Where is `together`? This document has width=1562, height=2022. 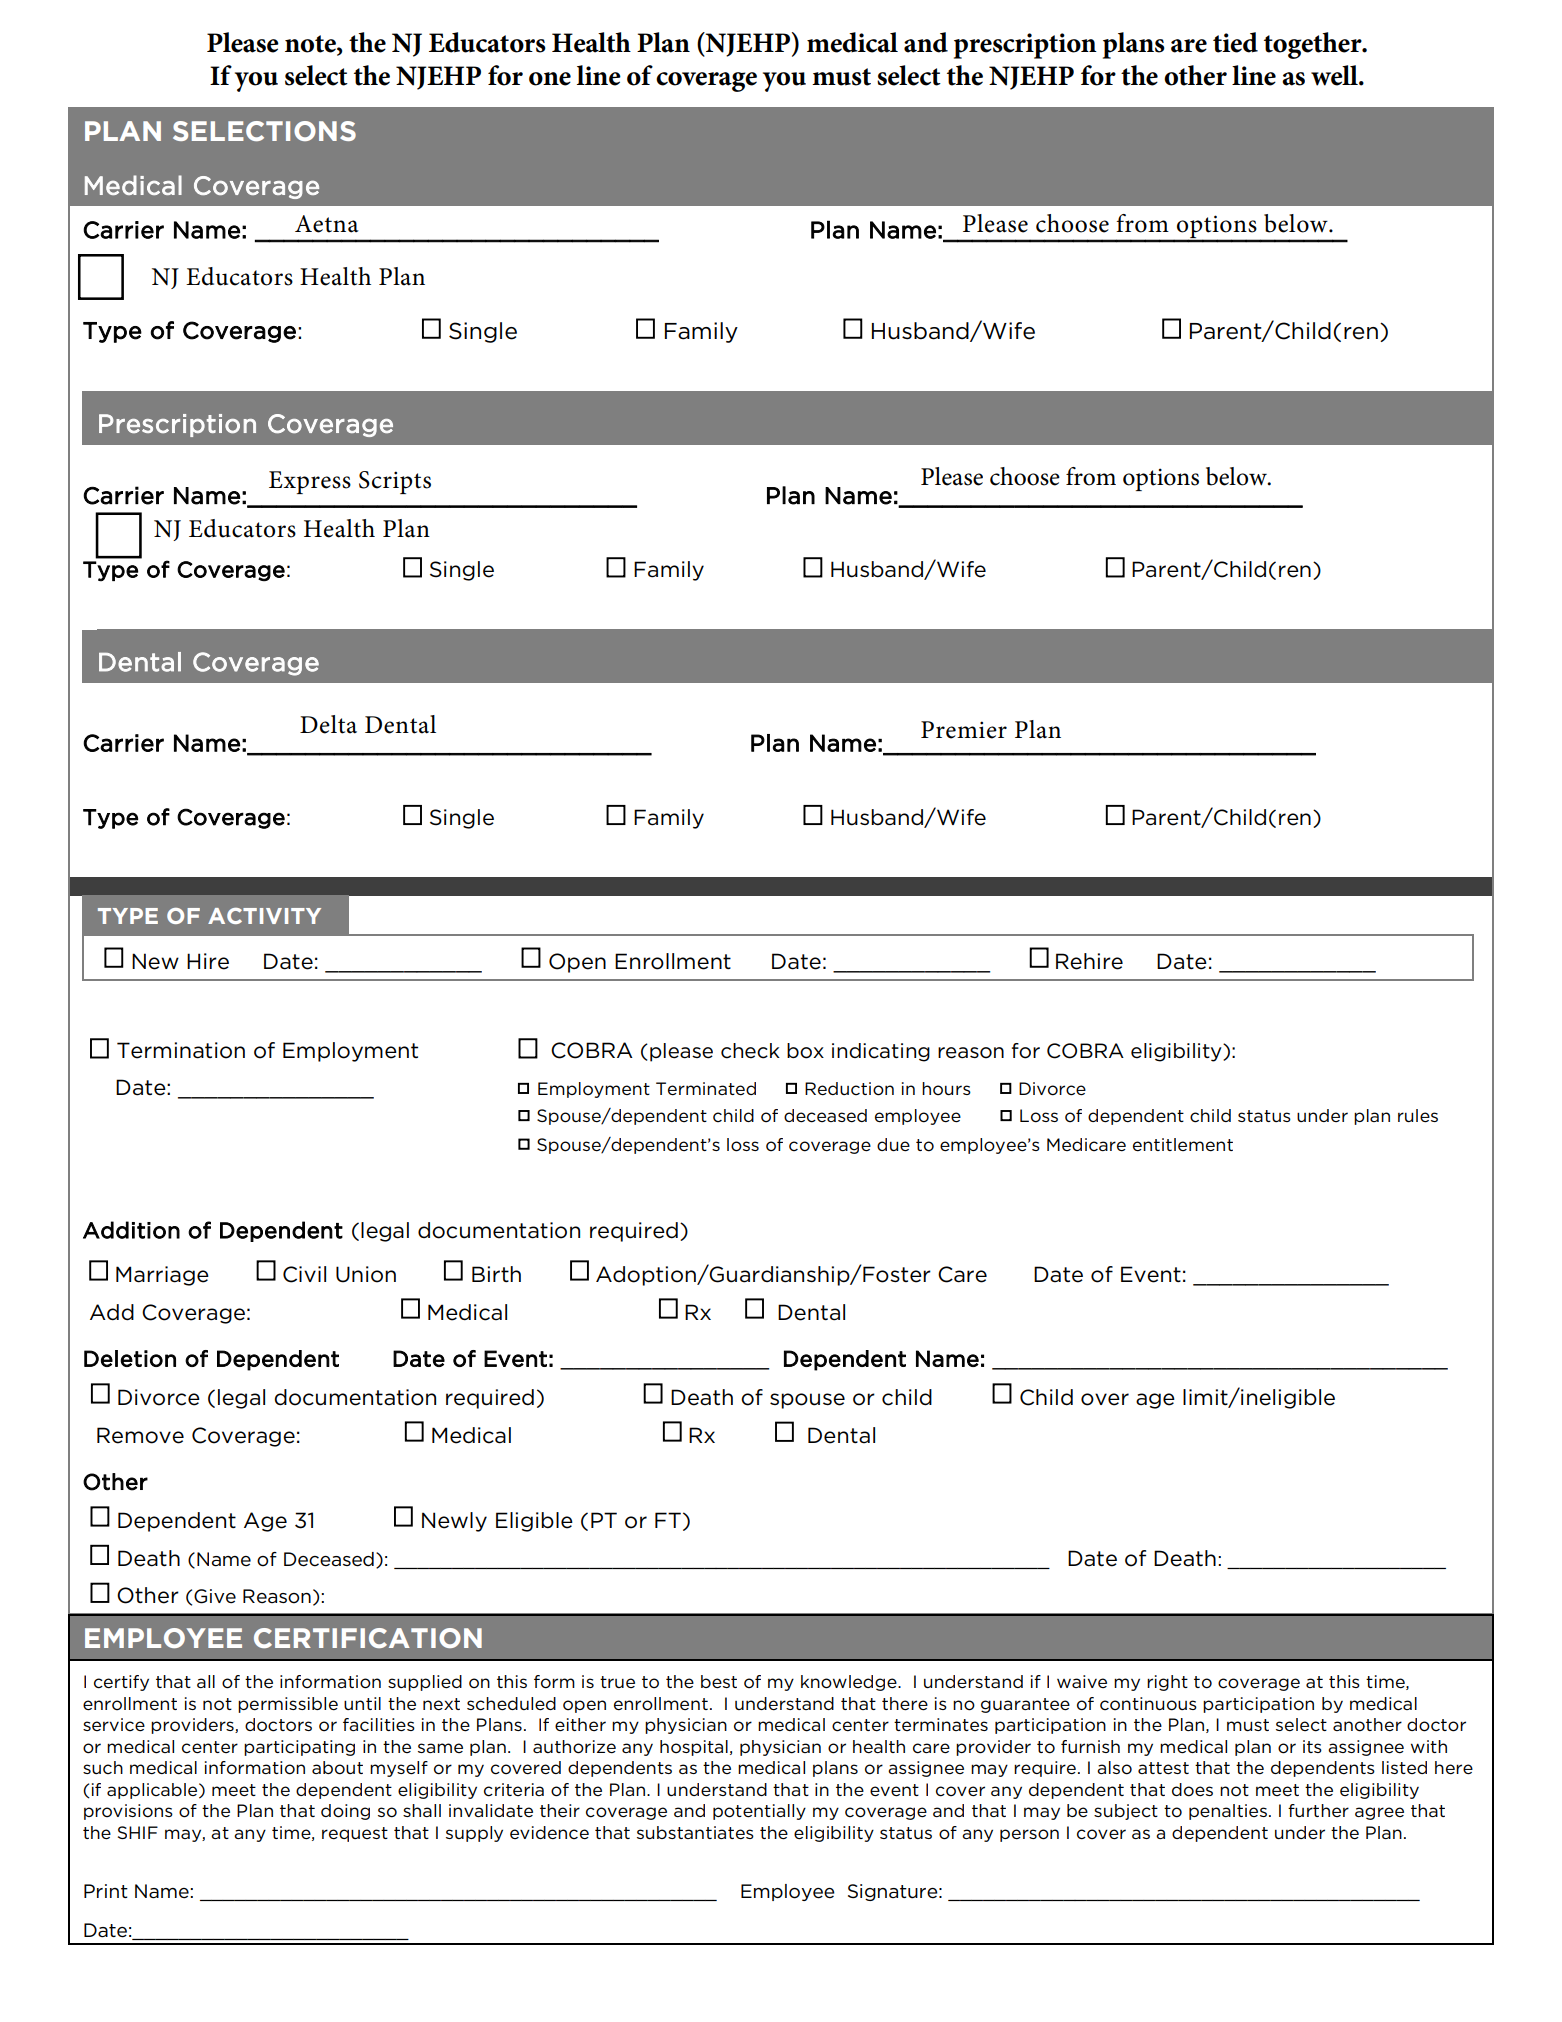
together is located at coordinates (1314, 45).
